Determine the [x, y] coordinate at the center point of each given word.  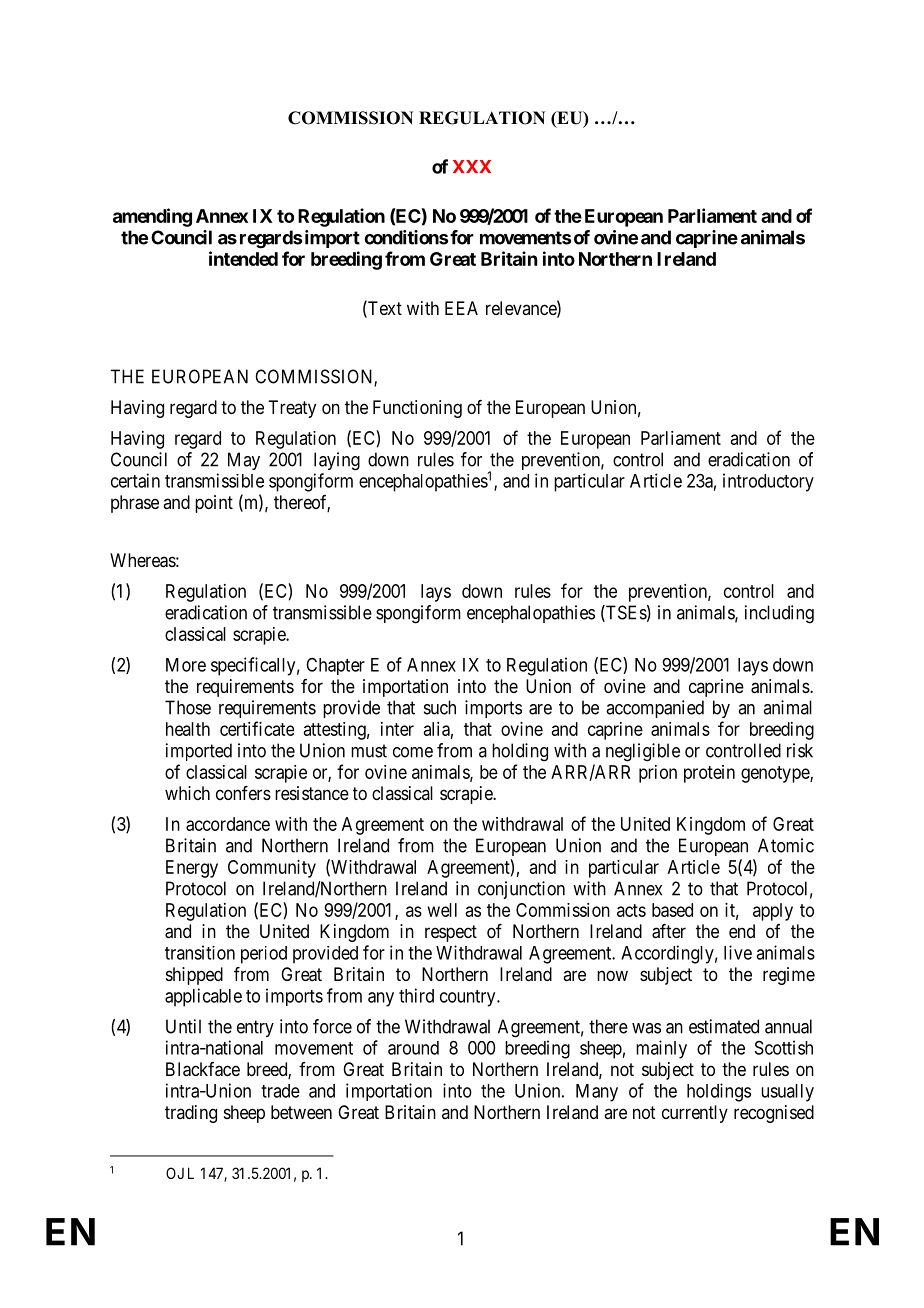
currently [695, 1114]
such [440, 707]
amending [152, 217]
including [779, 614]
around [413, 1048]
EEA [461, 308]
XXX [472, 166]
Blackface [203, 1069]
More [186, 665]
